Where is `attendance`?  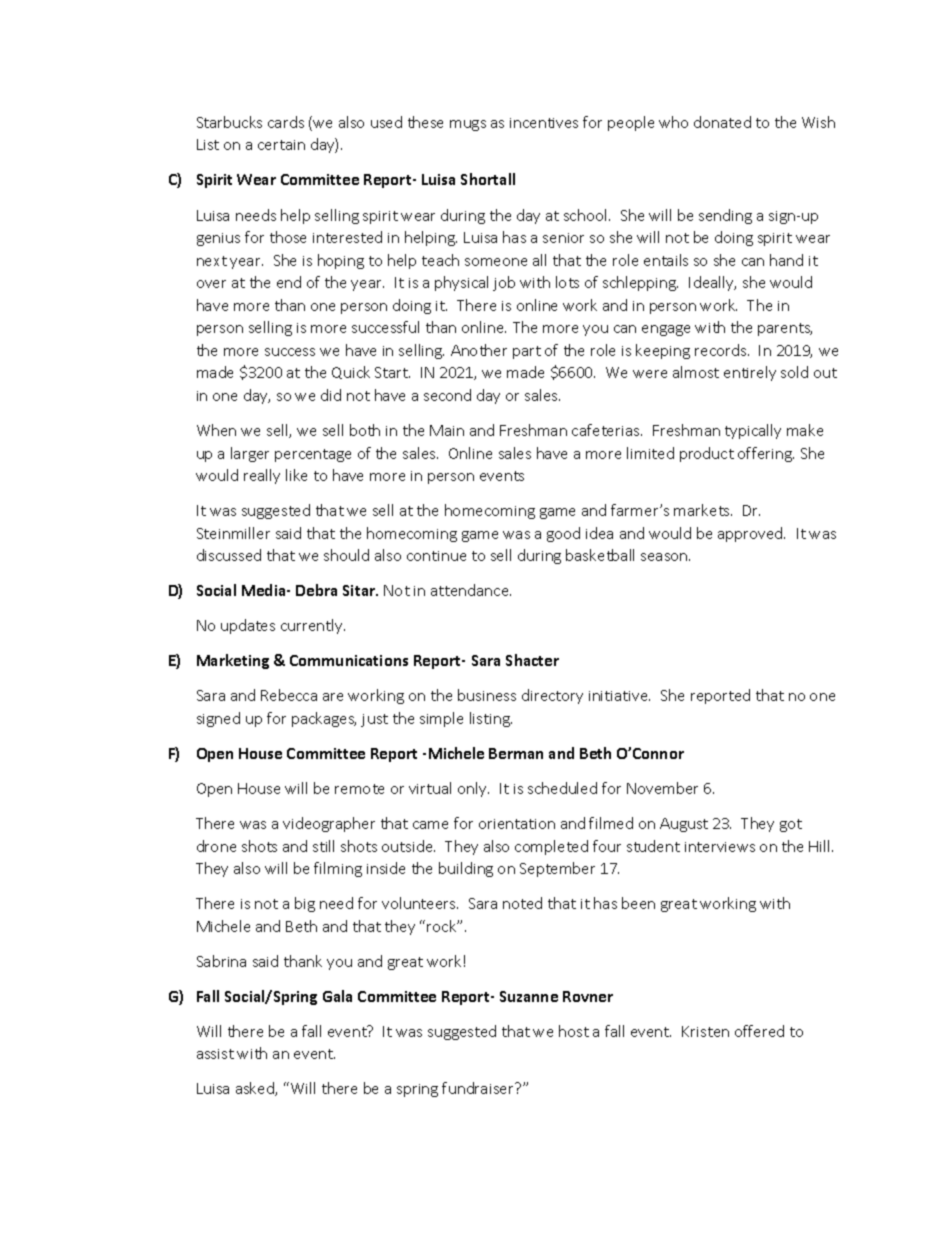
attendance is located at coordinates (471, 590).
